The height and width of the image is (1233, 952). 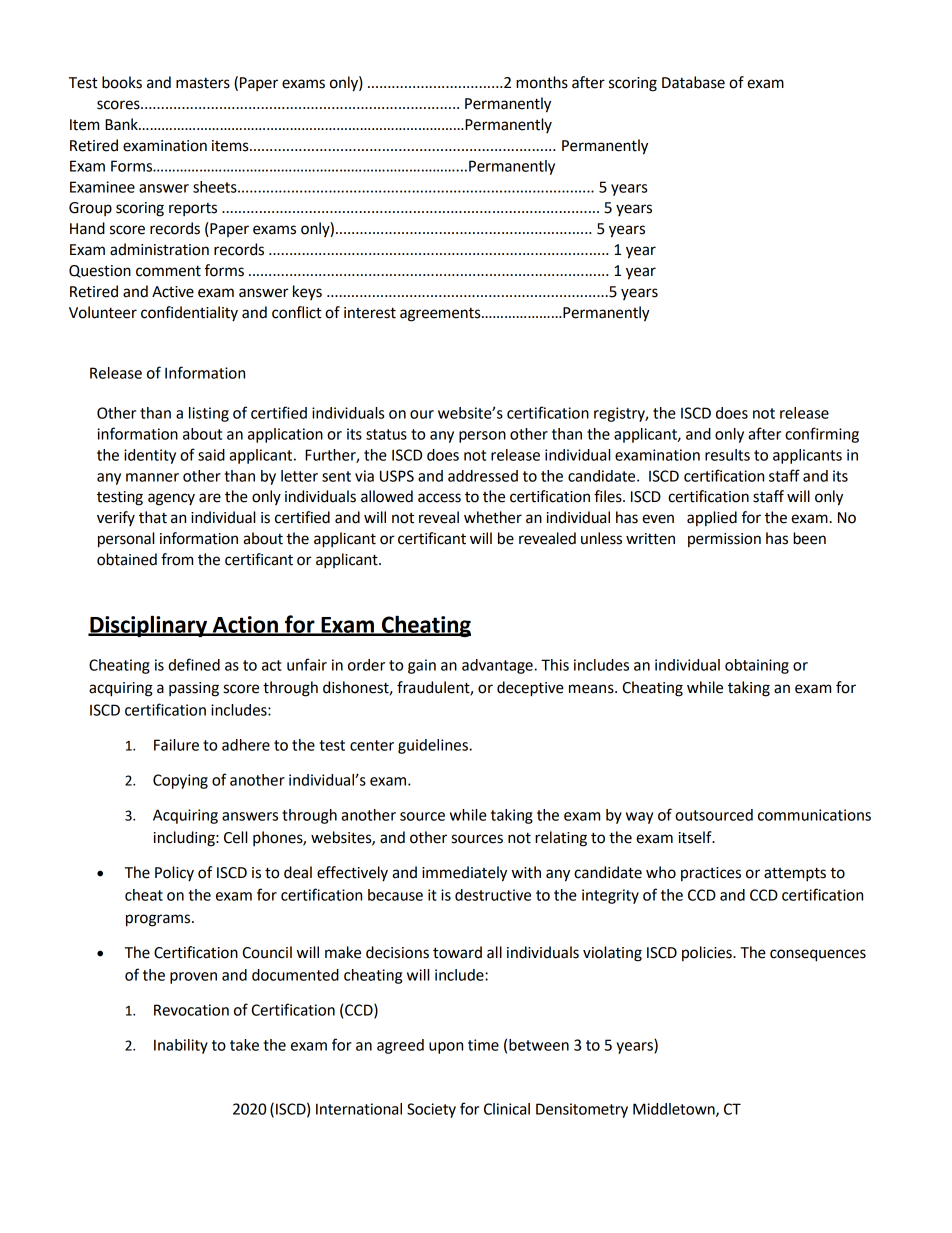 I want to click on confidentiality, so click(x=189, y=313).
